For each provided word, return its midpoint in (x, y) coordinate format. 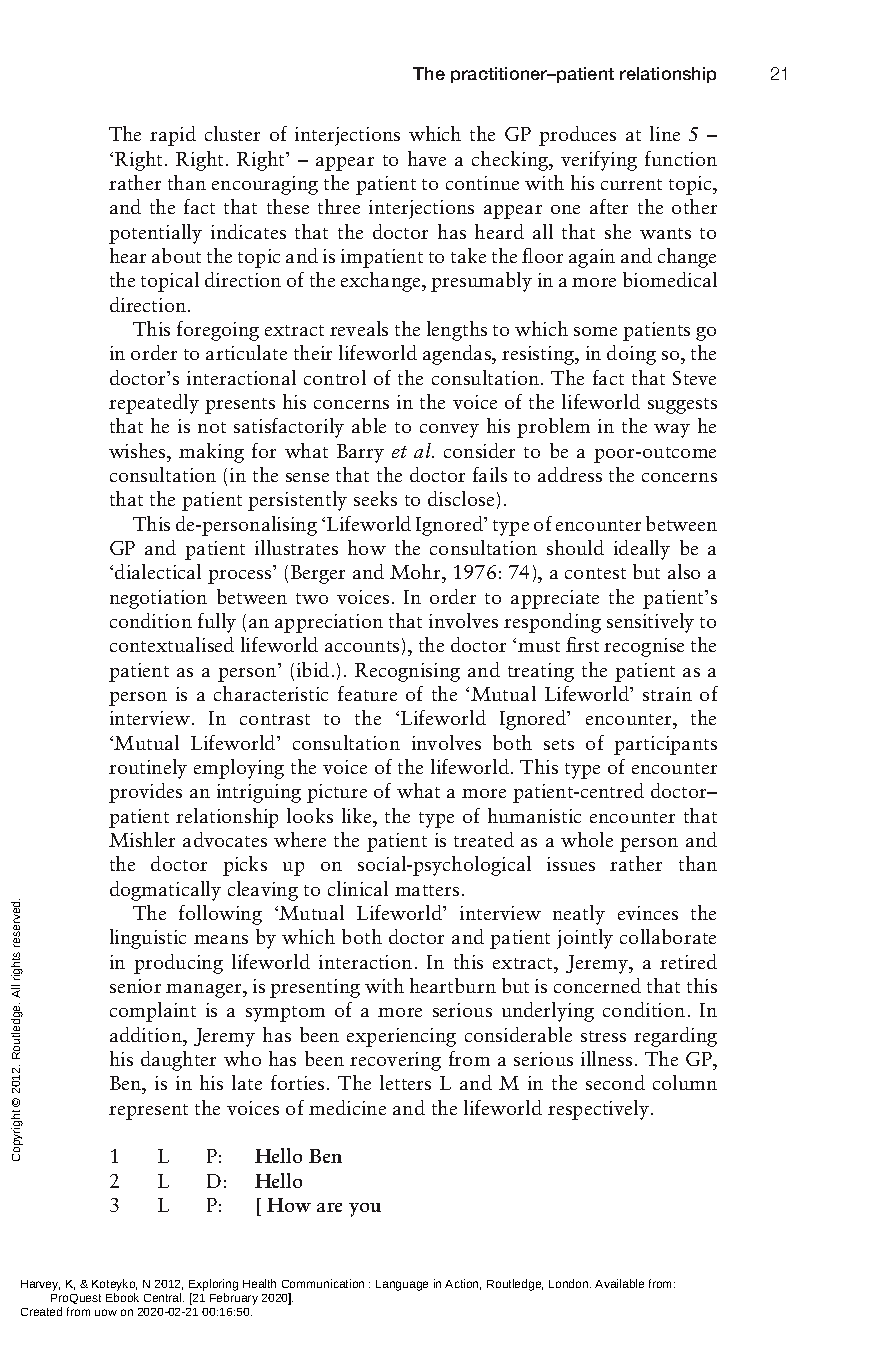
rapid (173, 136)
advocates (225, 839)
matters (427, 890)
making (211, 453)
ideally (642, 550)
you (365, 1210)
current (631, 184)
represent (148, 1112)
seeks (375, 498)
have (427, 158)
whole (587, 839)
